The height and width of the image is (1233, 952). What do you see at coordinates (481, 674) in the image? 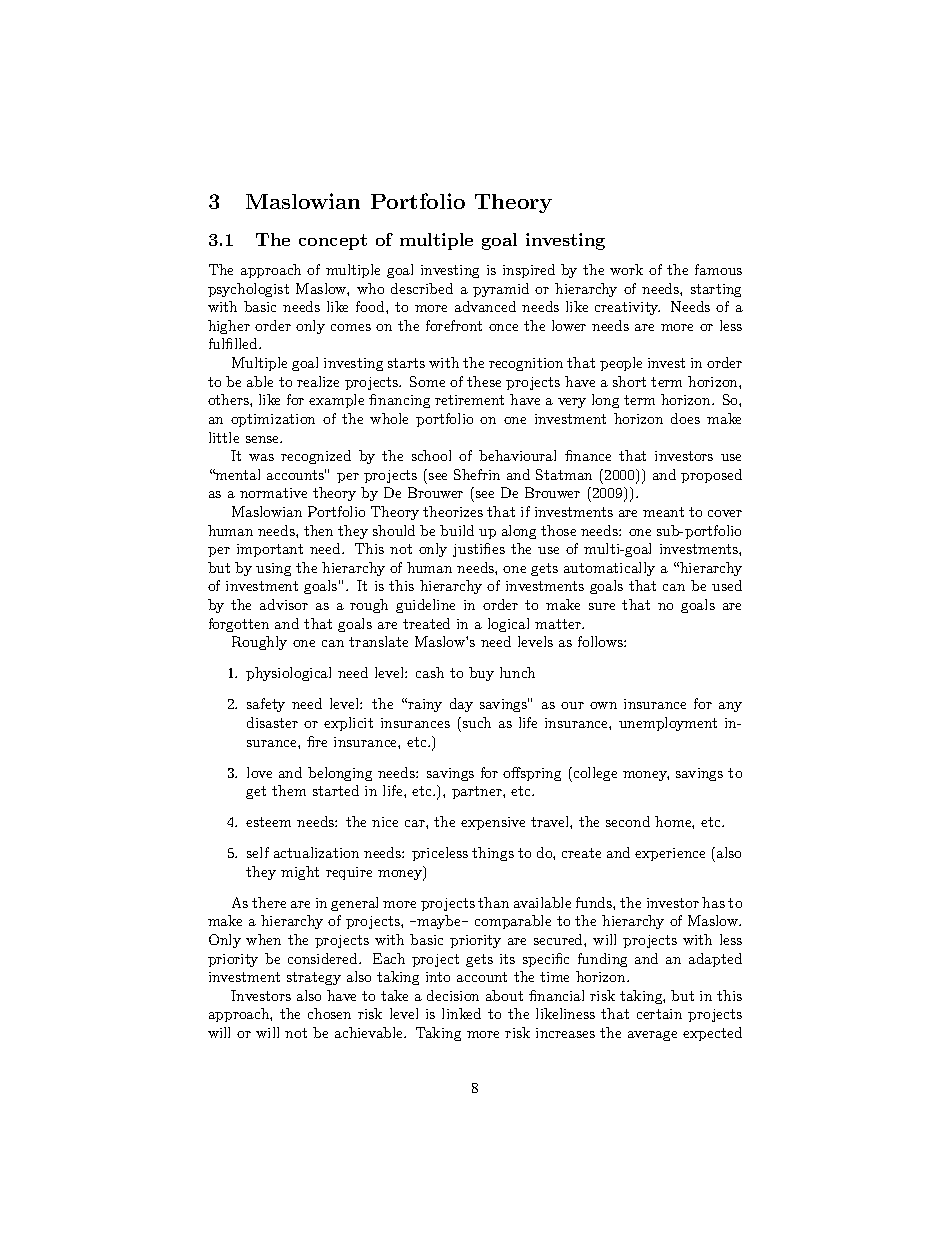
I see `buy` at bounding box center [481, 674].
